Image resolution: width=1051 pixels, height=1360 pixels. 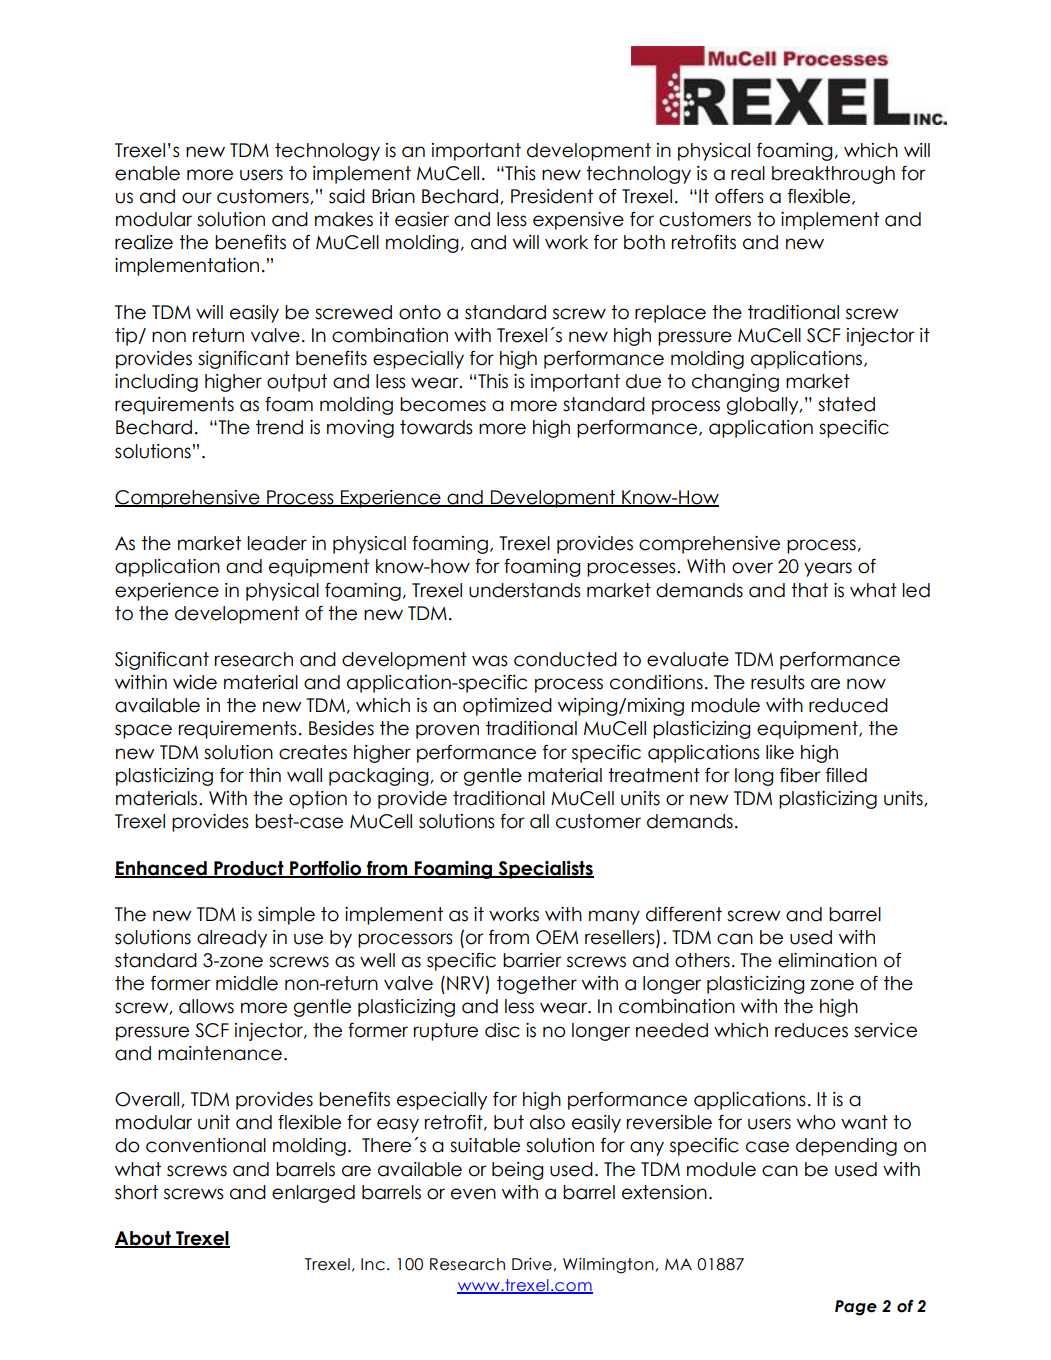 What do you see at coordinates (545, 870) in the image?
I see `Specialists` at bounding box center [545, 870].
